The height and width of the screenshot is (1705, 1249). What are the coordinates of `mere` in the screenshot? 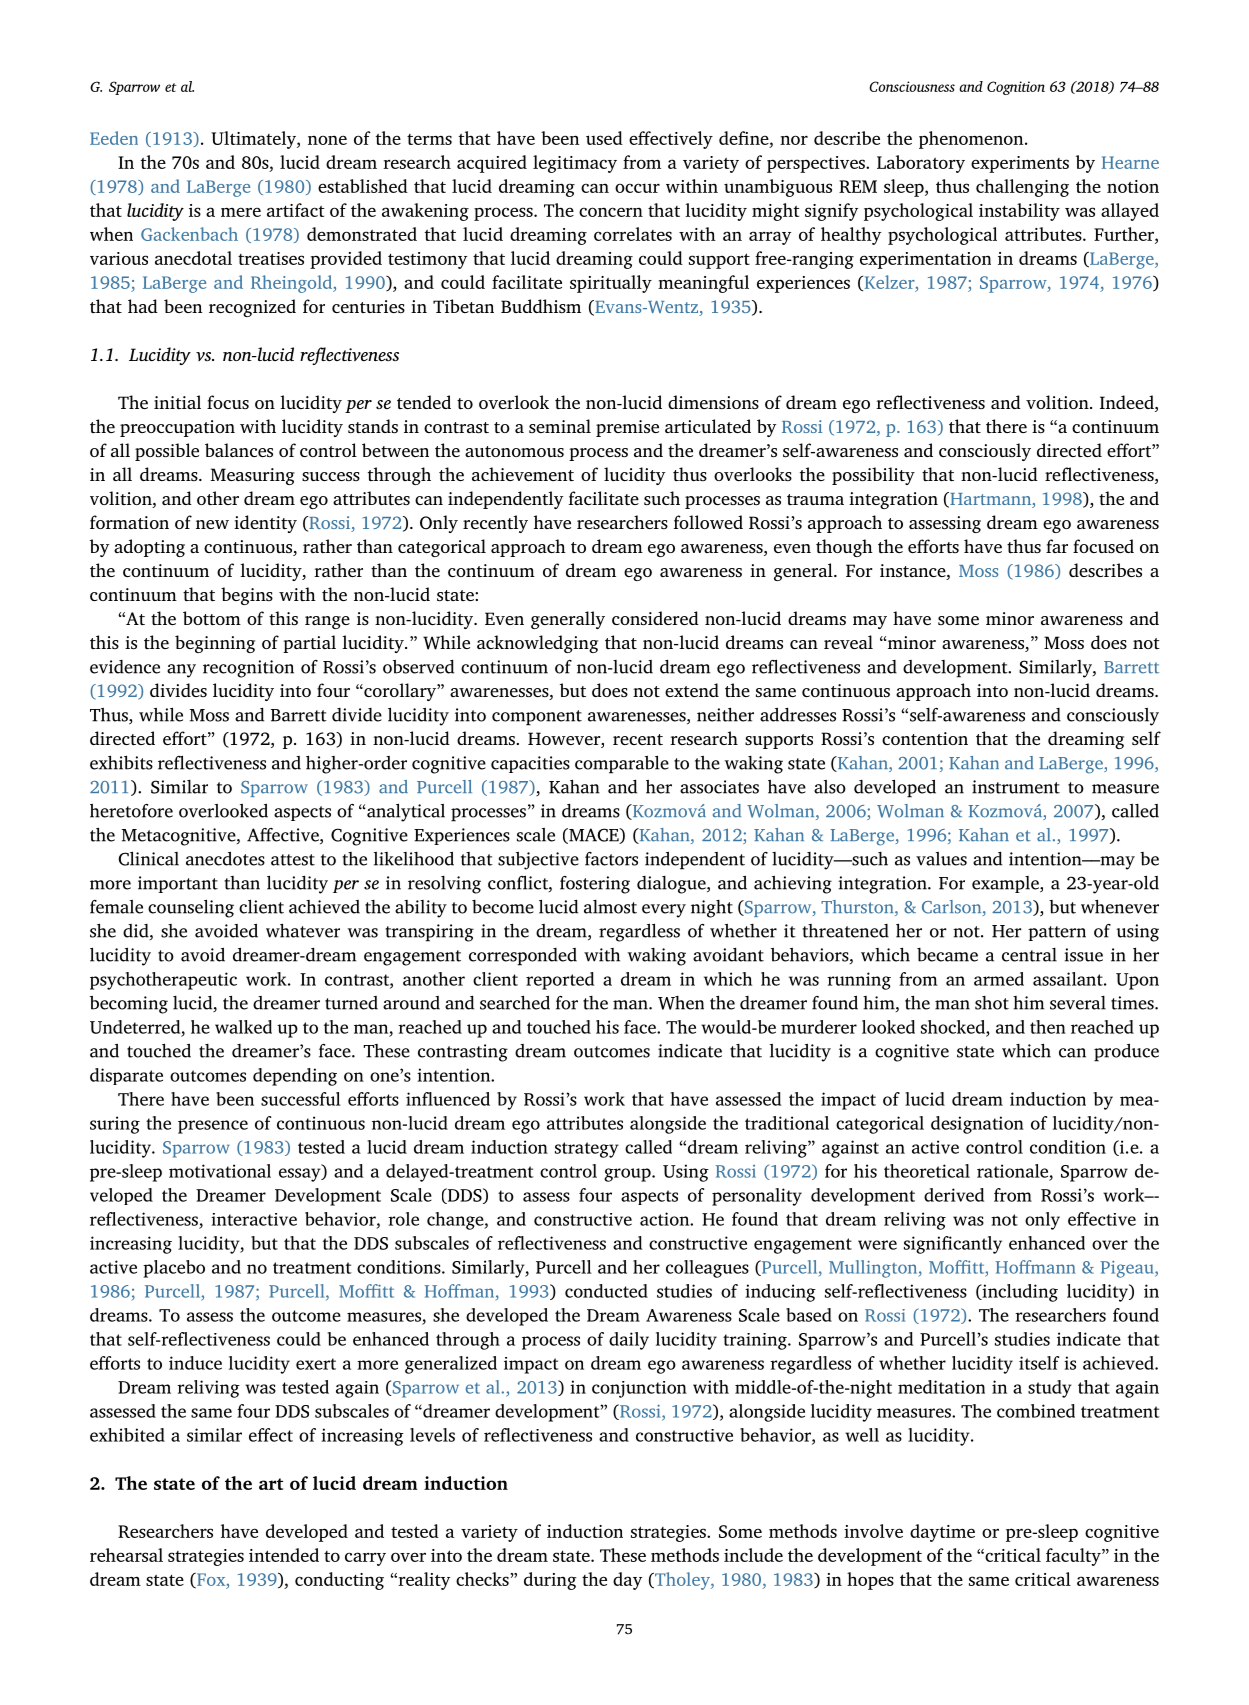 It's located at (241, 212).
